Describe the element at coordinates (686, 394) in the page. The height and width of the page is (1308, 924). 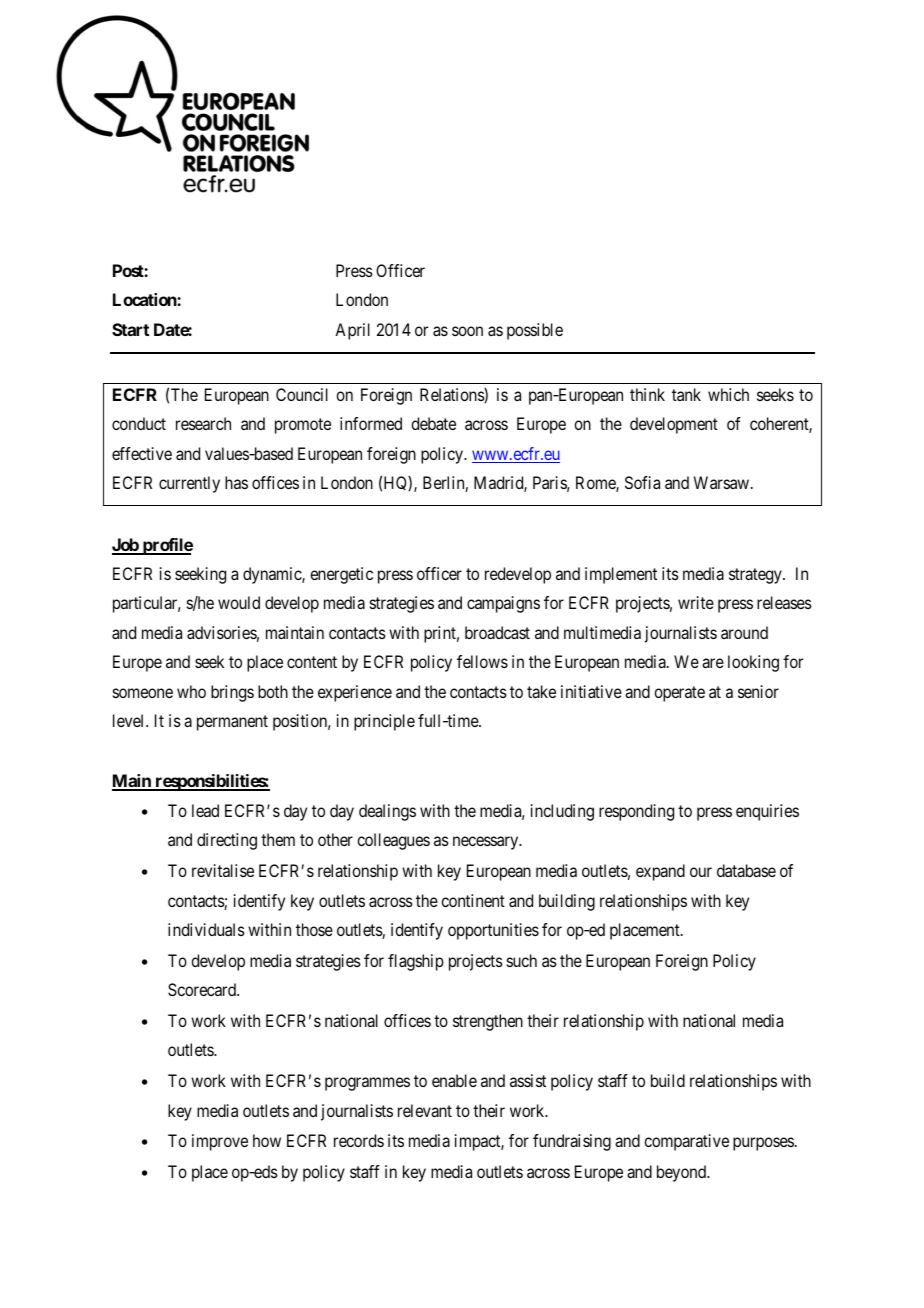
I see `tank` at that location.
